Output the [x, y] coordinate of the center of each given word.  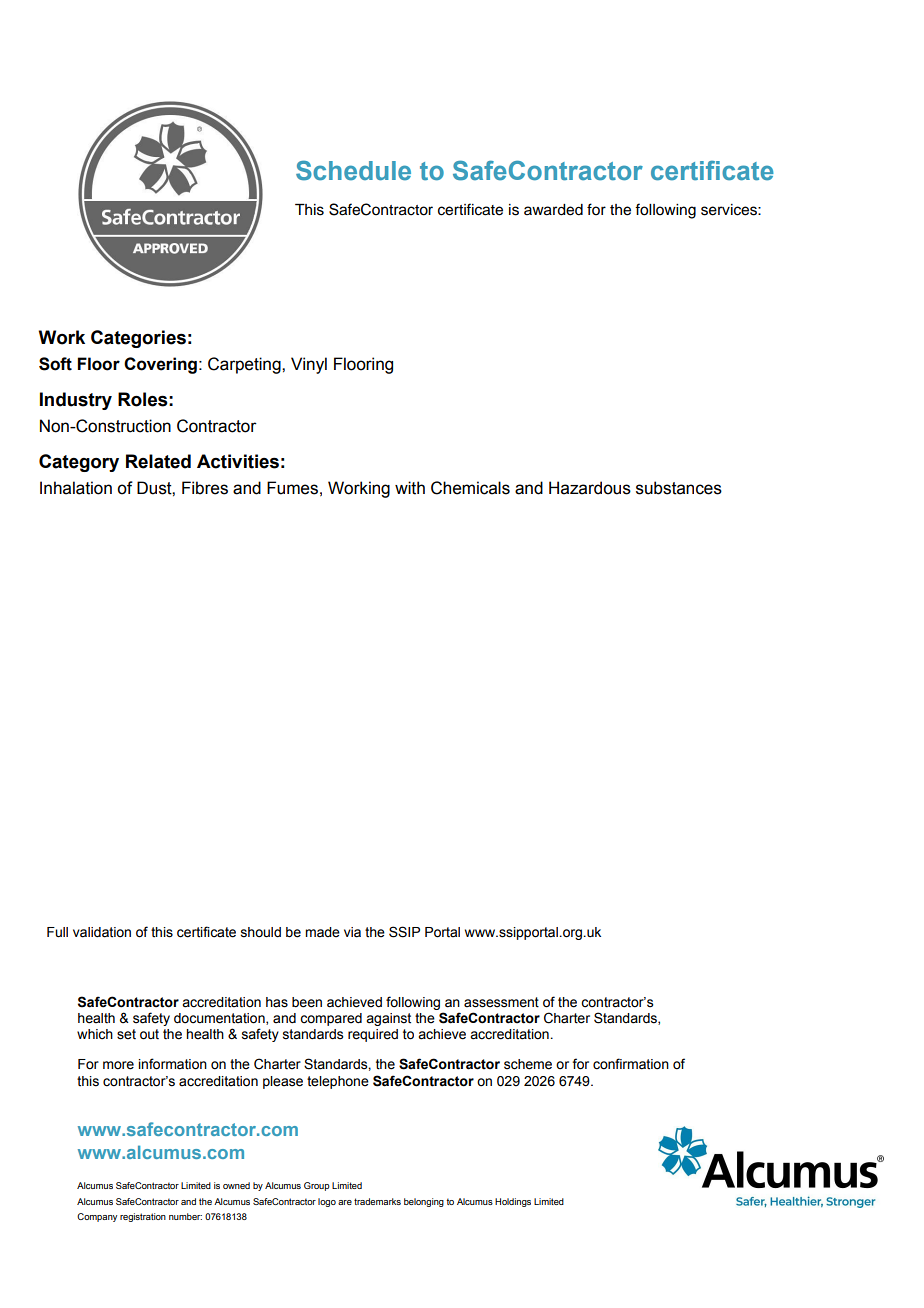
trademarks [377, 1201]
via [352, 932]
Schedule [353, 170]
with [410, 488]
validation [102, 932]
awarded [553, 210]
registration [143, 1217]
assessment [501, 1002]
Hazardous [590, 488]
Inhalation [76, 488]
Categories [138, 339]
